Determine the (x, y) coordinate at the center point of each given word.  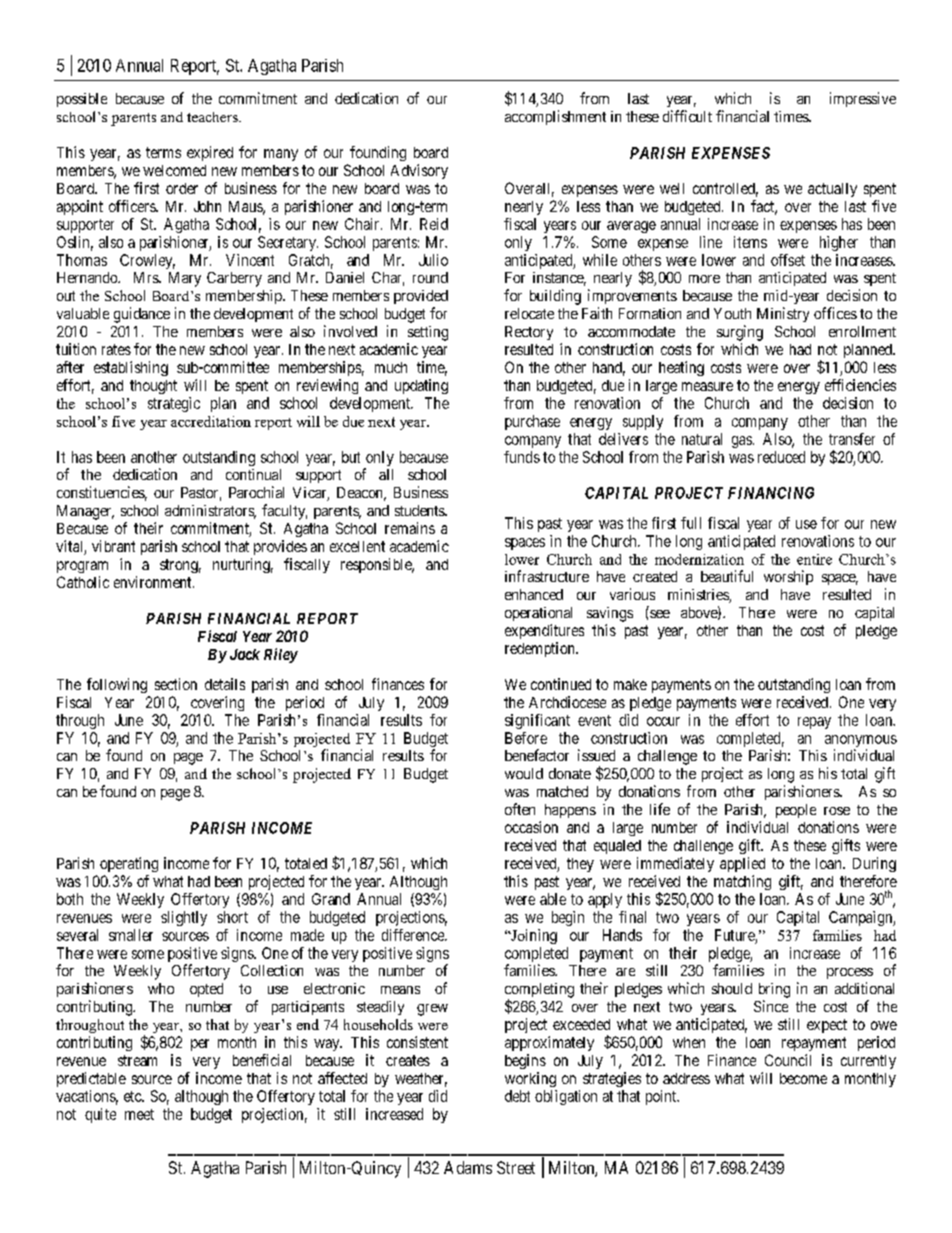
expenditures (544, 631)
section (176, 684)
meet (139, 1114)
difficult (687, 116)
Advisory (419, 171)
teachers (213, 117)
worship (788, 577)
